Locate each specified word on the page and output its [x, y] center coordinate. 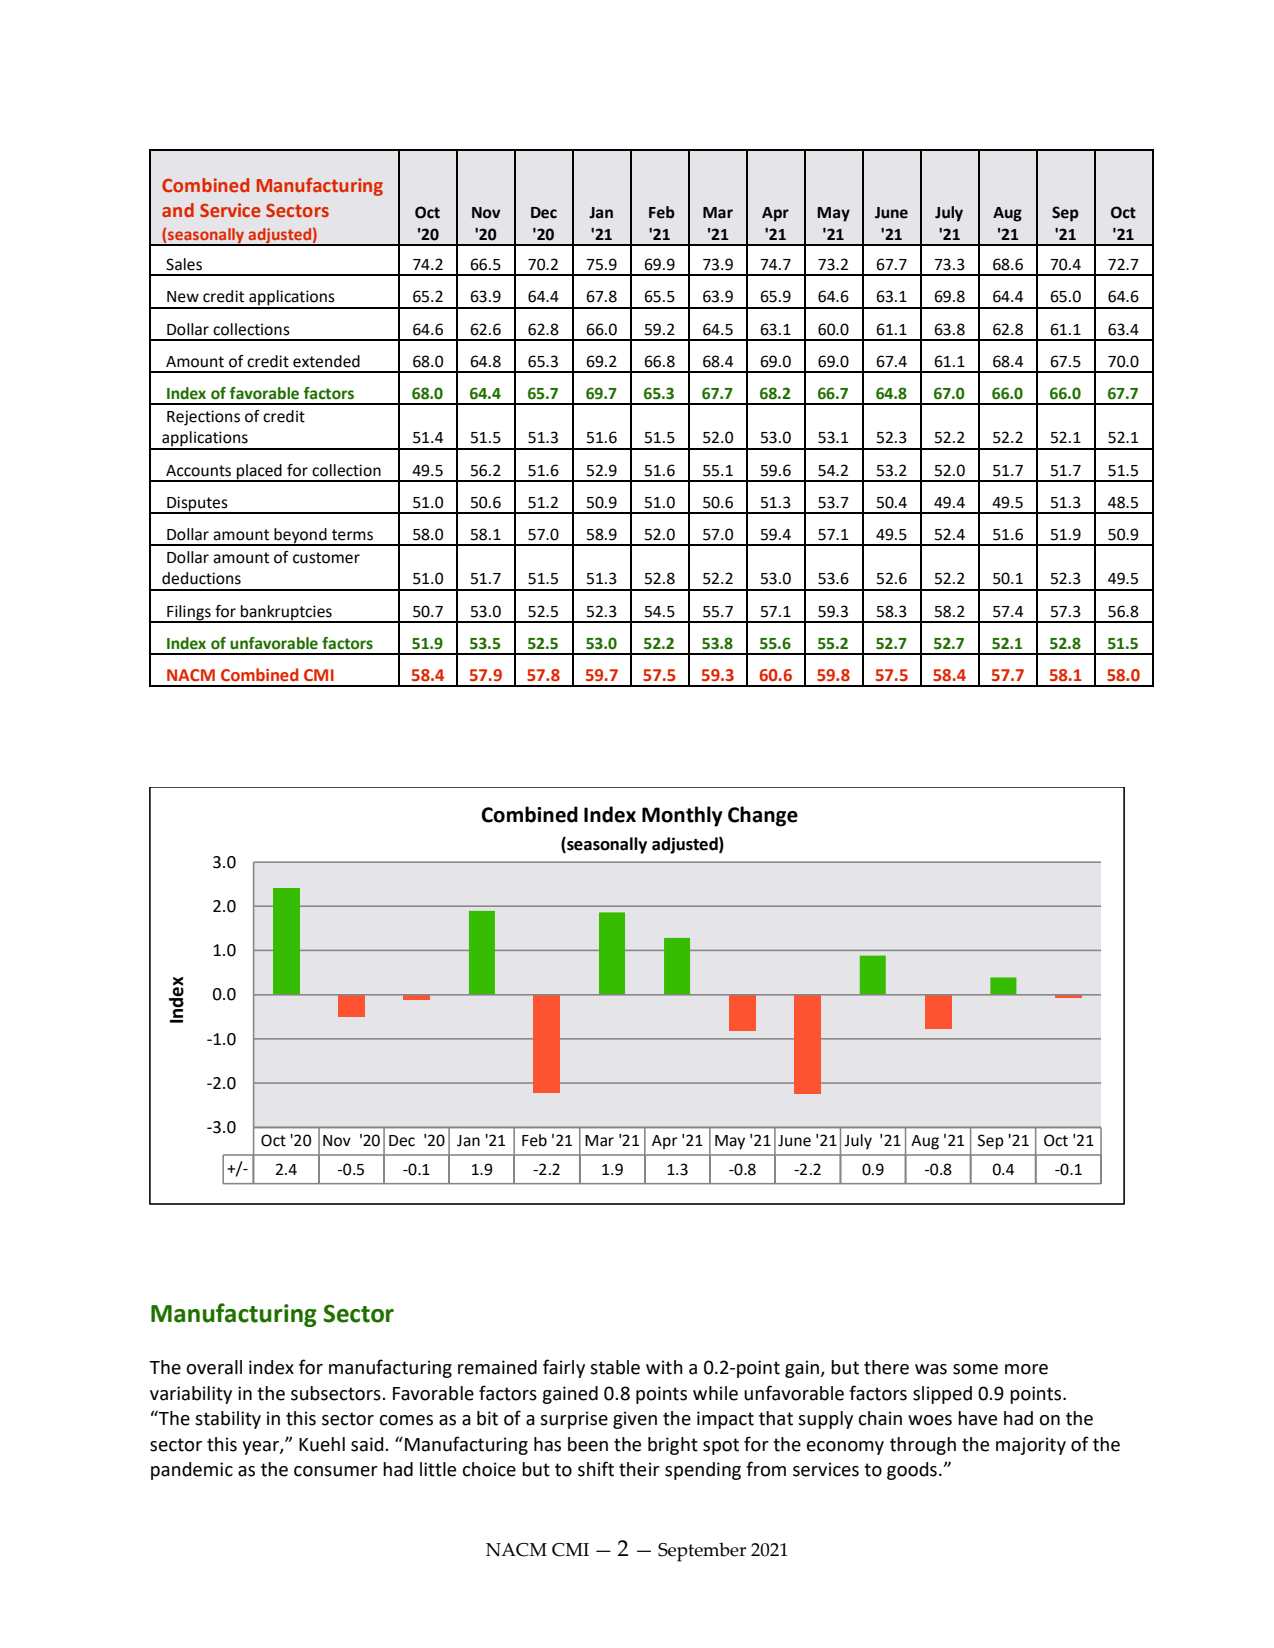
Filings [189, 613]
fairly [564, 1368]
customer [326, 558]
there [886, 1367]
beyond [301, 537]
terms [352, 535]
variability [191, 1395]
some [975, 1369]
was [931, 1369]
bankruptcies [286, 613]
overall [214, 1367]
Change [763, 816]
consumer [336, 1471]
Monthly [682, 816]
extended [326, 361]
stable [615, 1367]
